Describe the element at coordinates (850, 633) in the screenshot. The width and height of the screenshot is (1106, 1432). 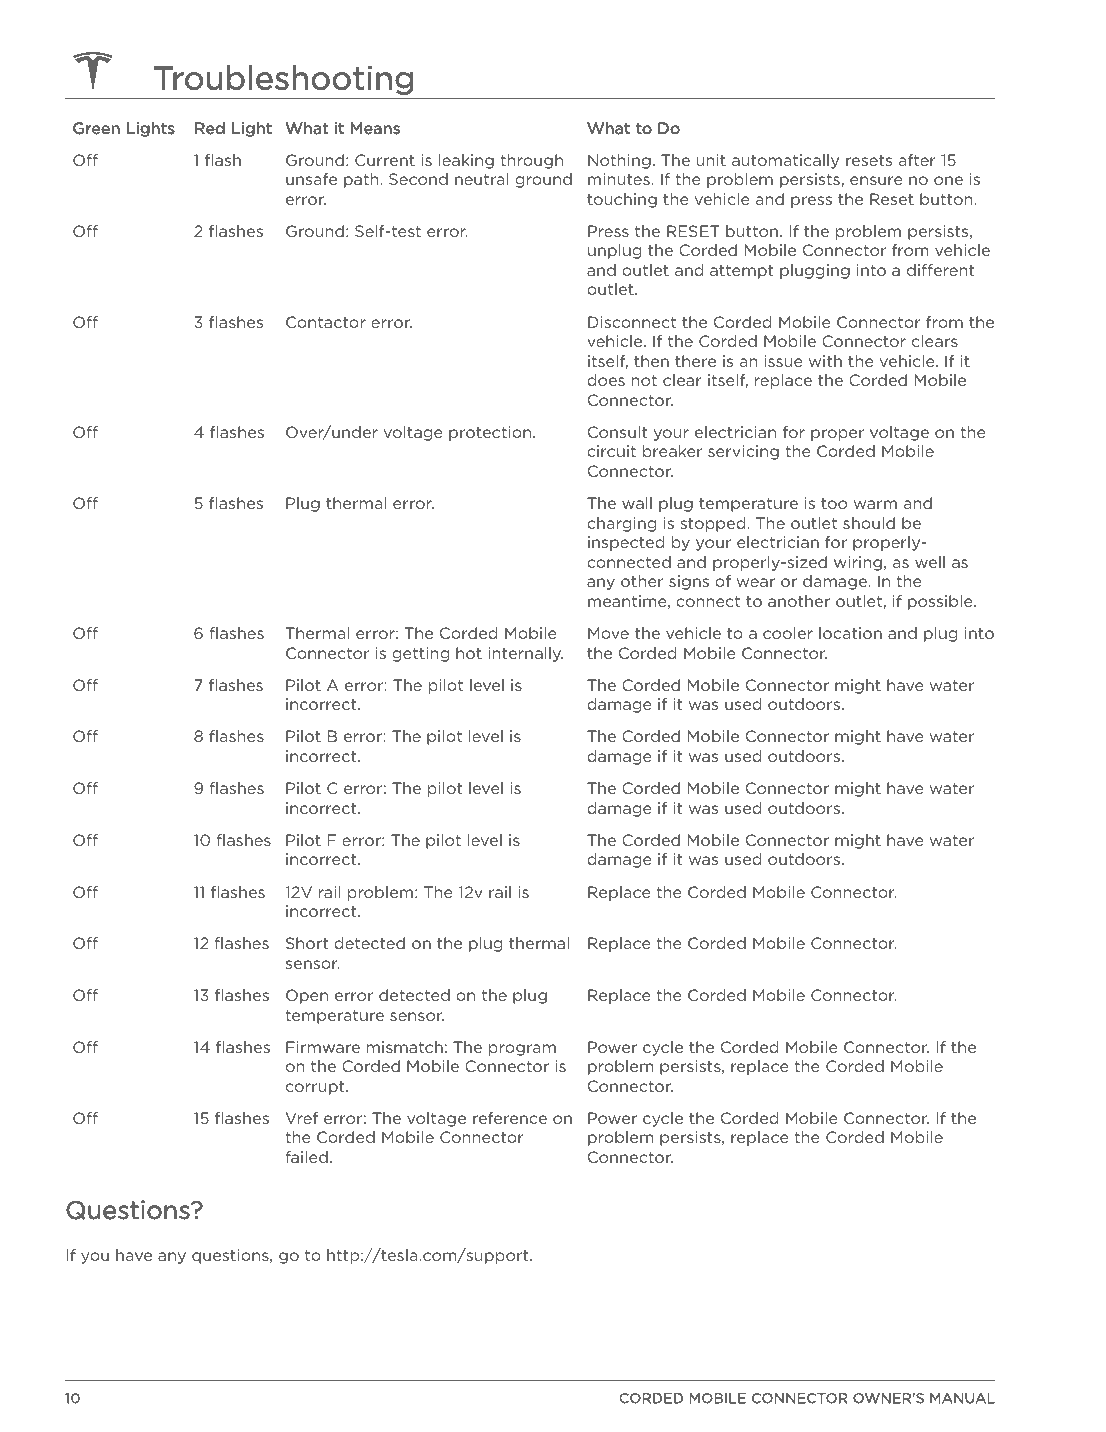
I see `location` at that location.
